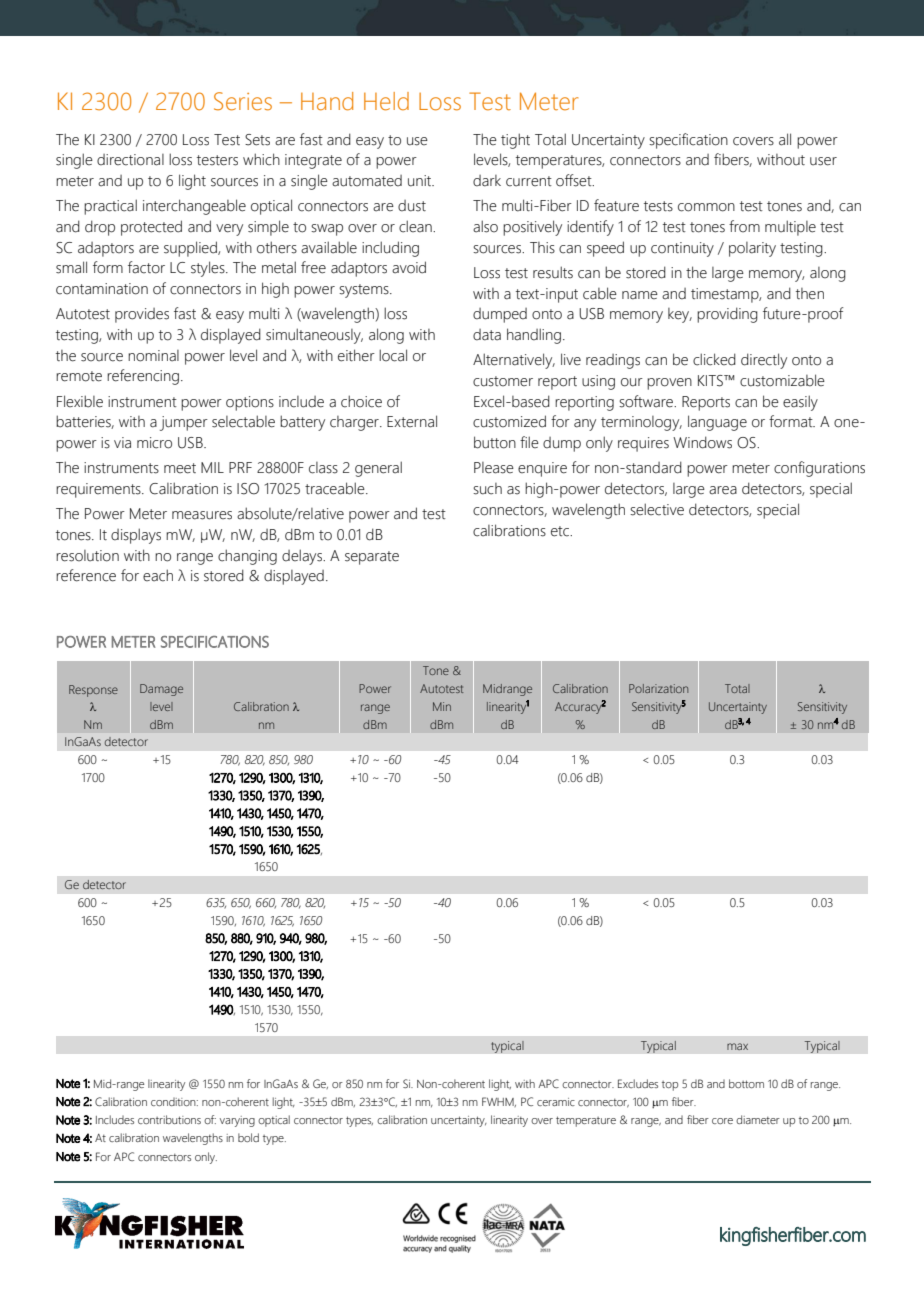 This screenshot has height=1308, width=924. I want to click on referencing, so click(143, 377).
